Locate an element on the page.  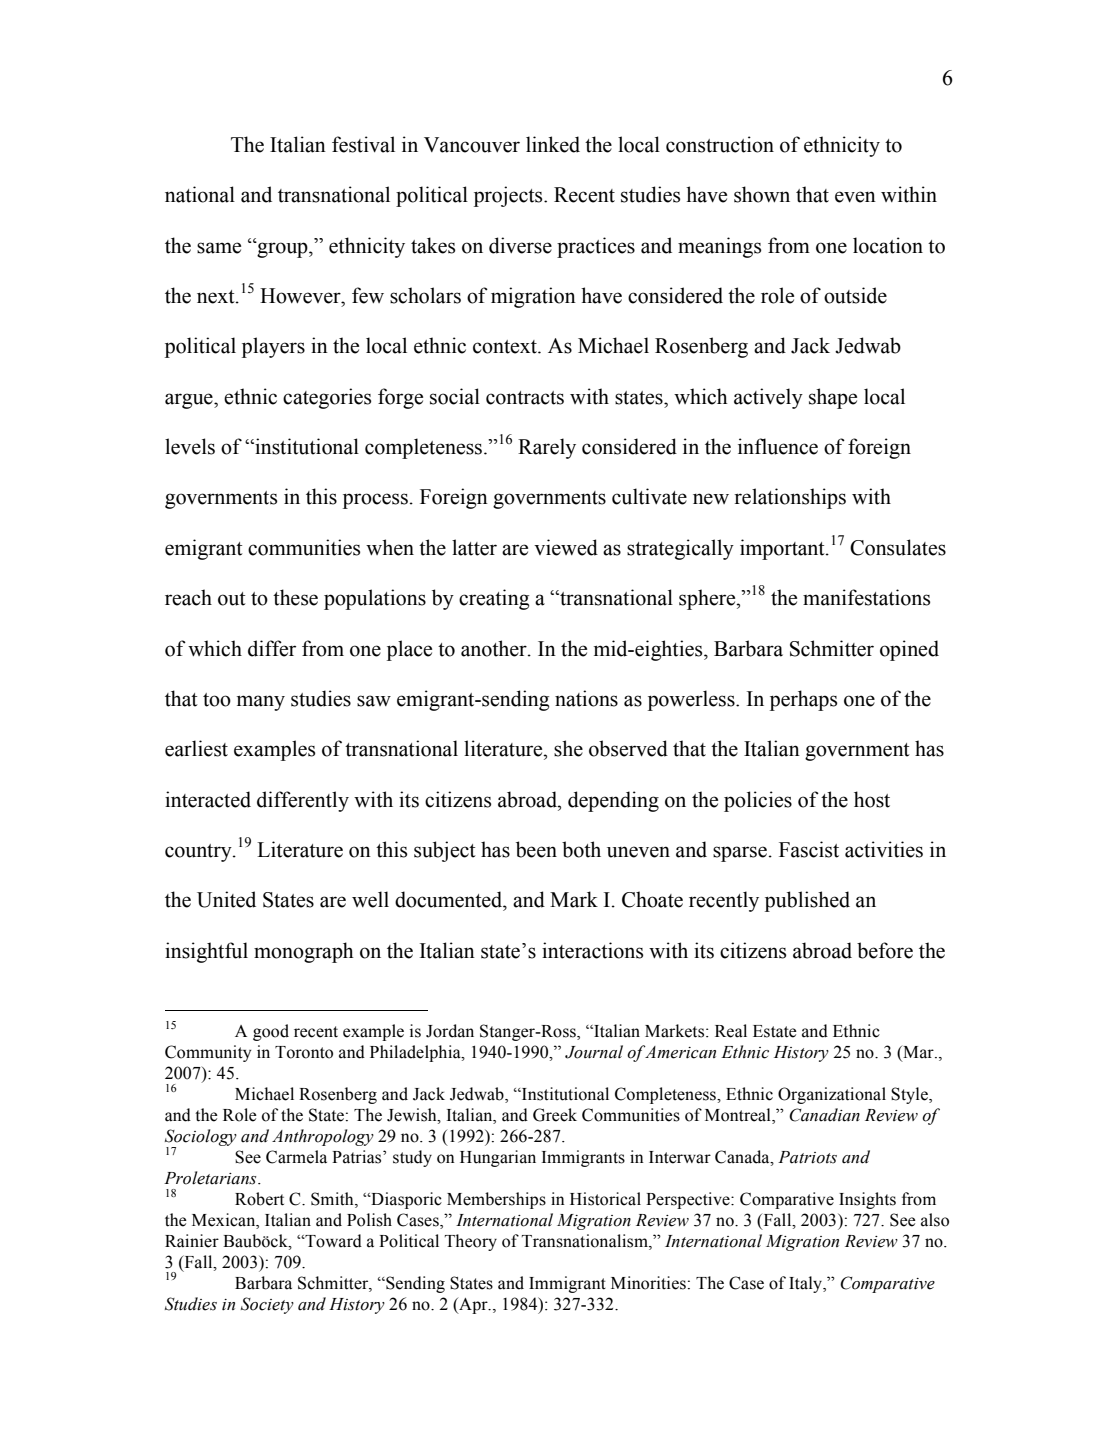
Consulates is located at coordinates (898, 547).
